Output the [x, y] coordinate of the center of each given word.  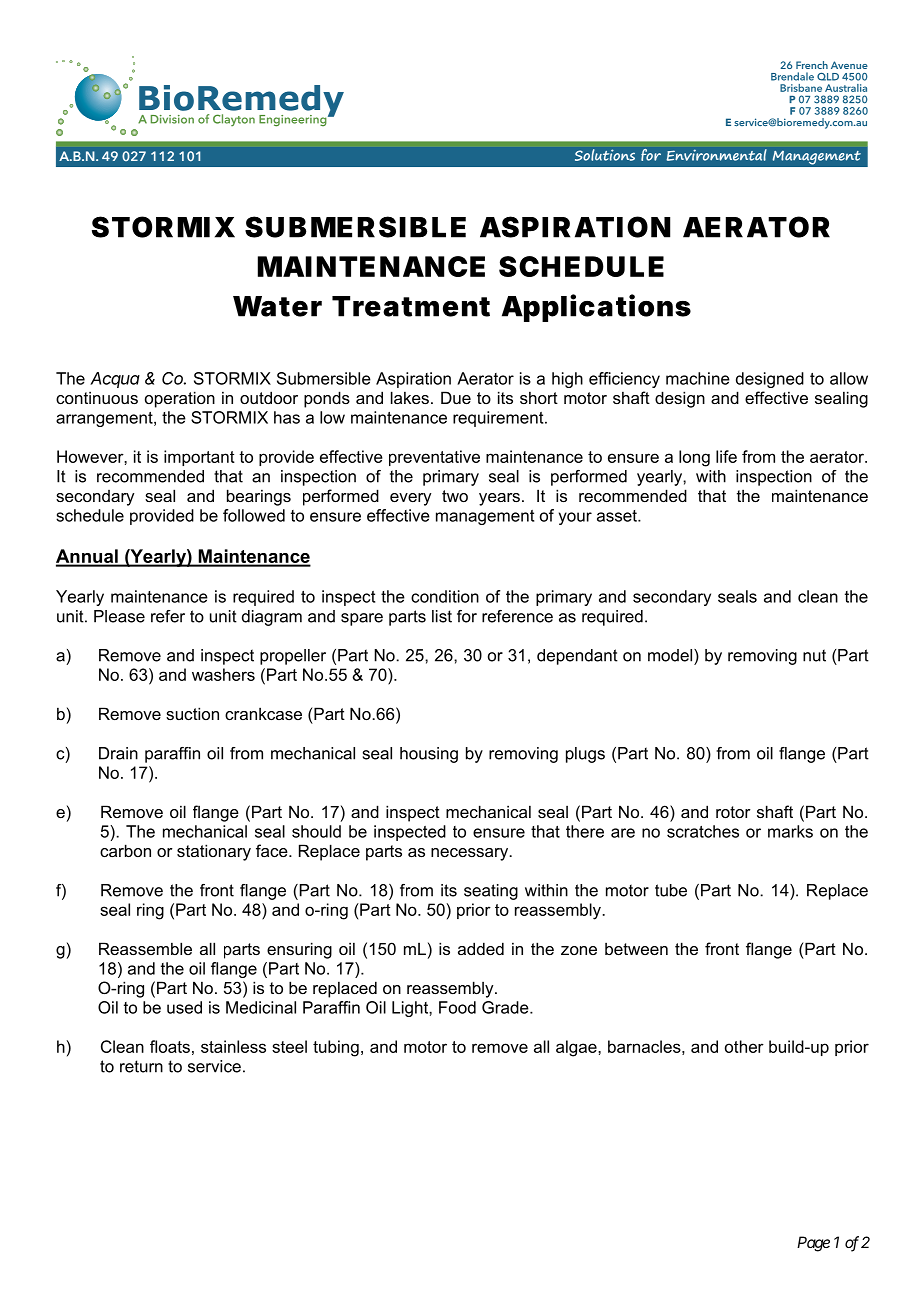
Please [119, 616]
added [481, 948]
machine [698, 378]
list [442, 616]
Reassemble [145, 948]
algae [577, 1048]
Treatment [411, 306]
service [214, 1066]
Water [277, 306]
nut [814, 655]
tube [671, 890]
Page [813, 1244]
